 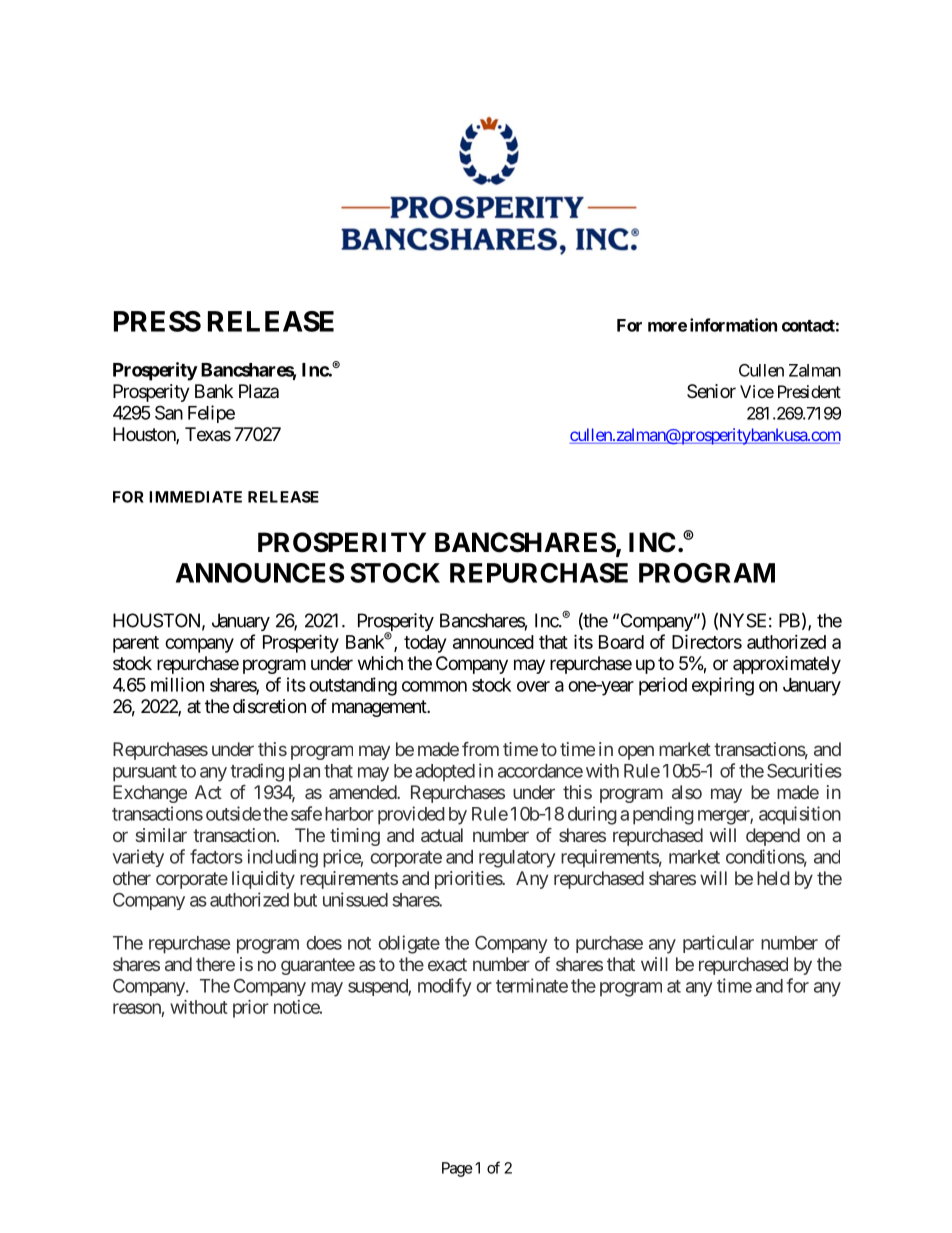 I want to click on information, so click(x=733, y=325).
